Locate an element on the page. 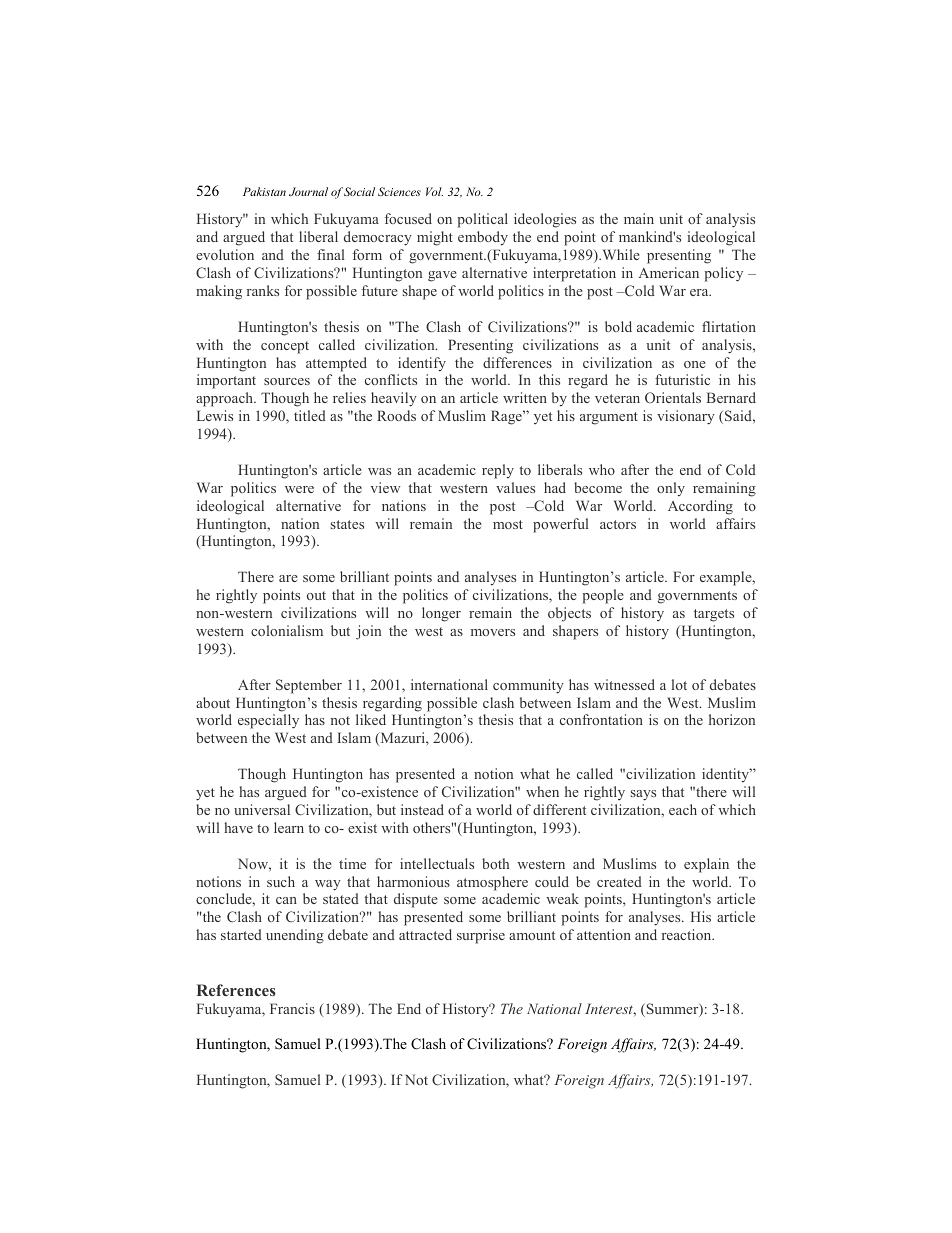 The height and width of the page is (1233, 952). surprise is located at coordinates (481, 936).
